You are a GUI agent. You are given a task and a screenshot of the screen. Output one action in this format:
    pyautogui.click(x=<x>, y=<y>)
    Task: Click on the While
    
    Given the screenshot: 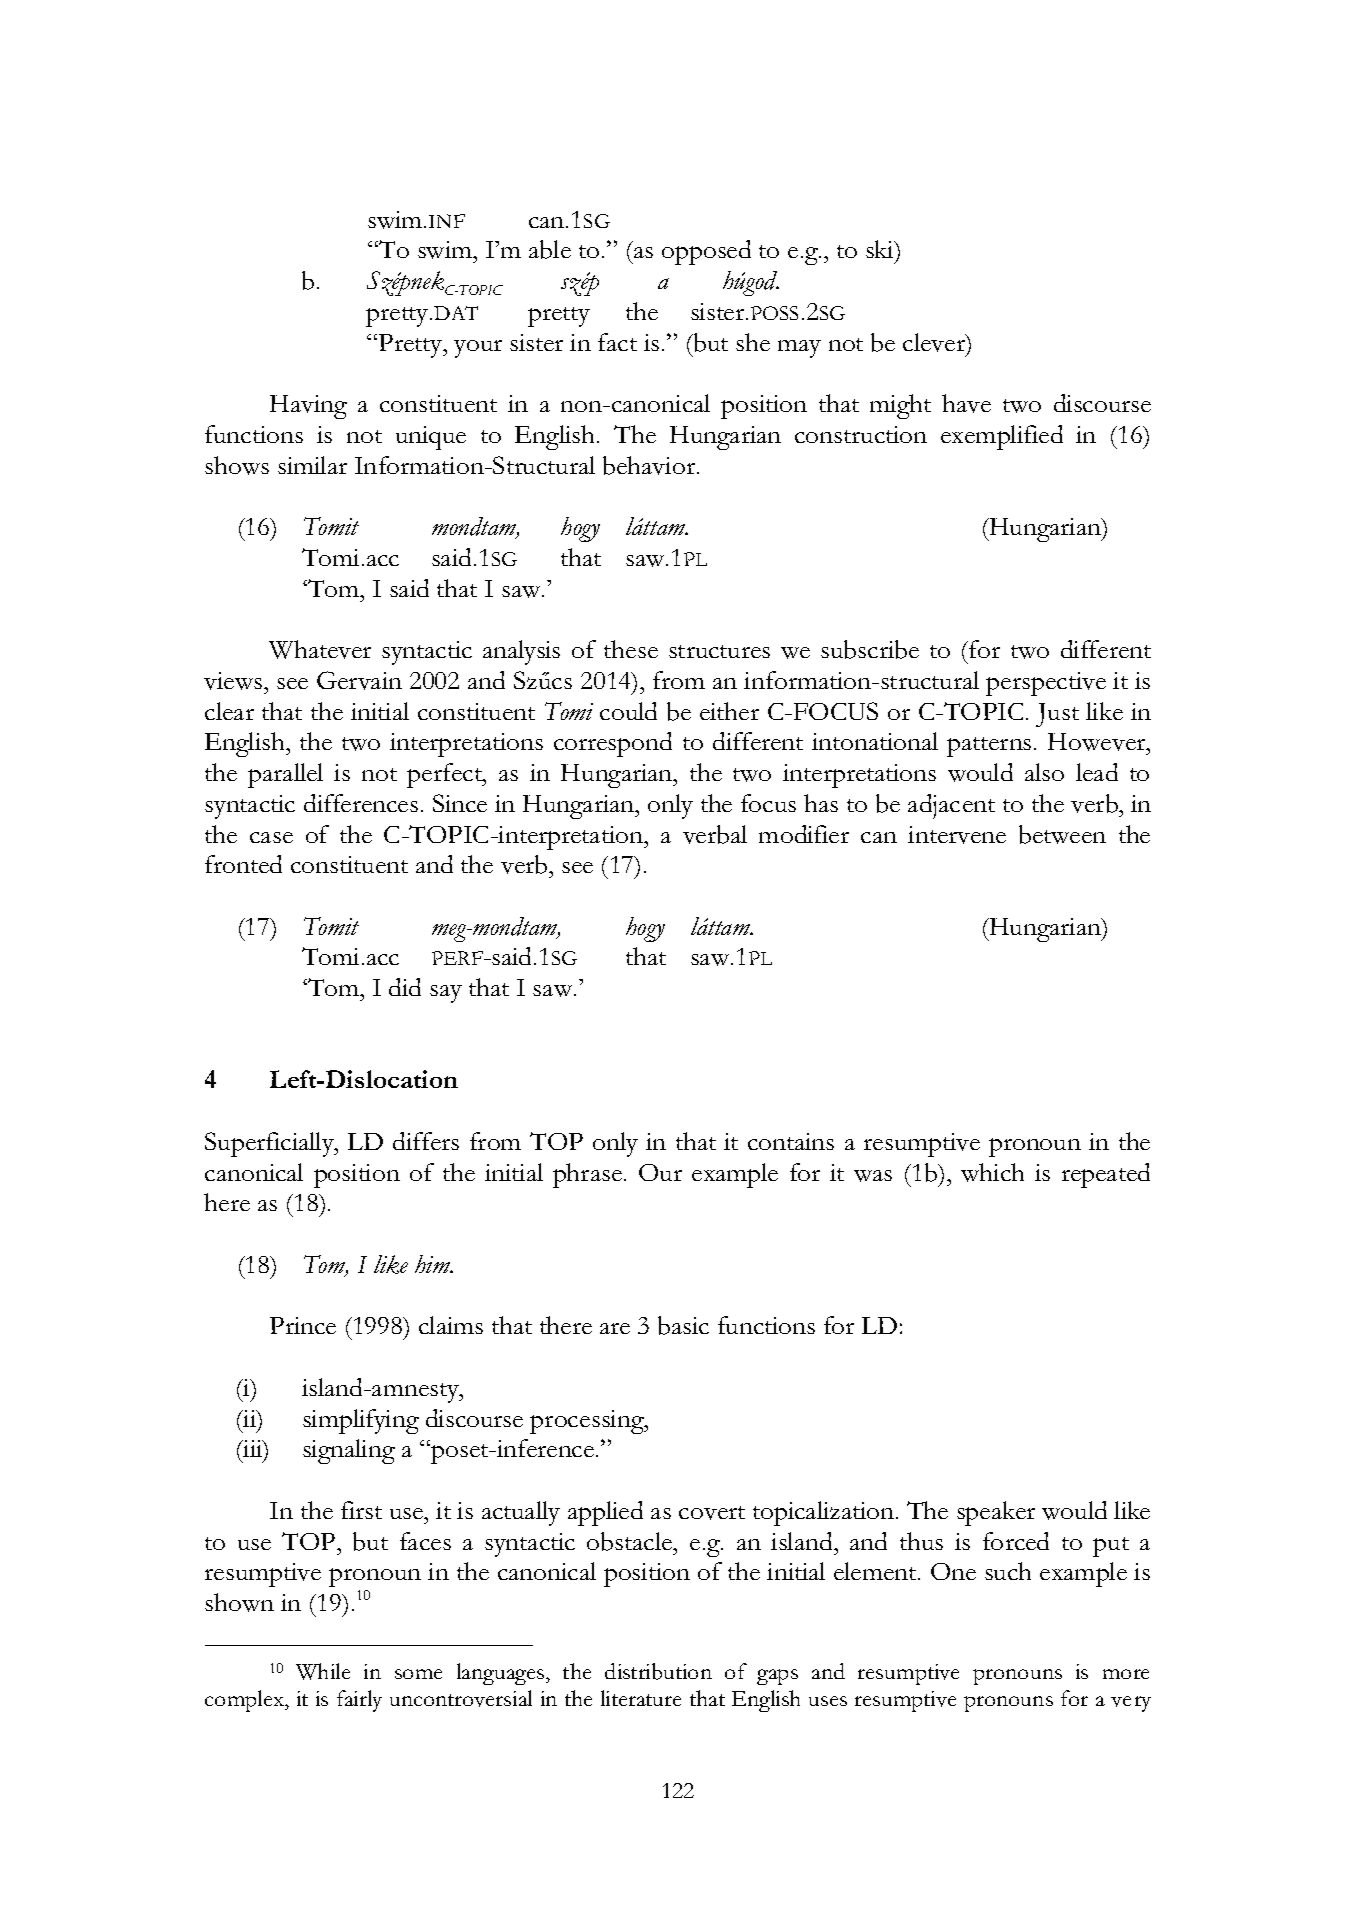 What is the action you would take?
    pyautogui.click(x=323, y=1671)
